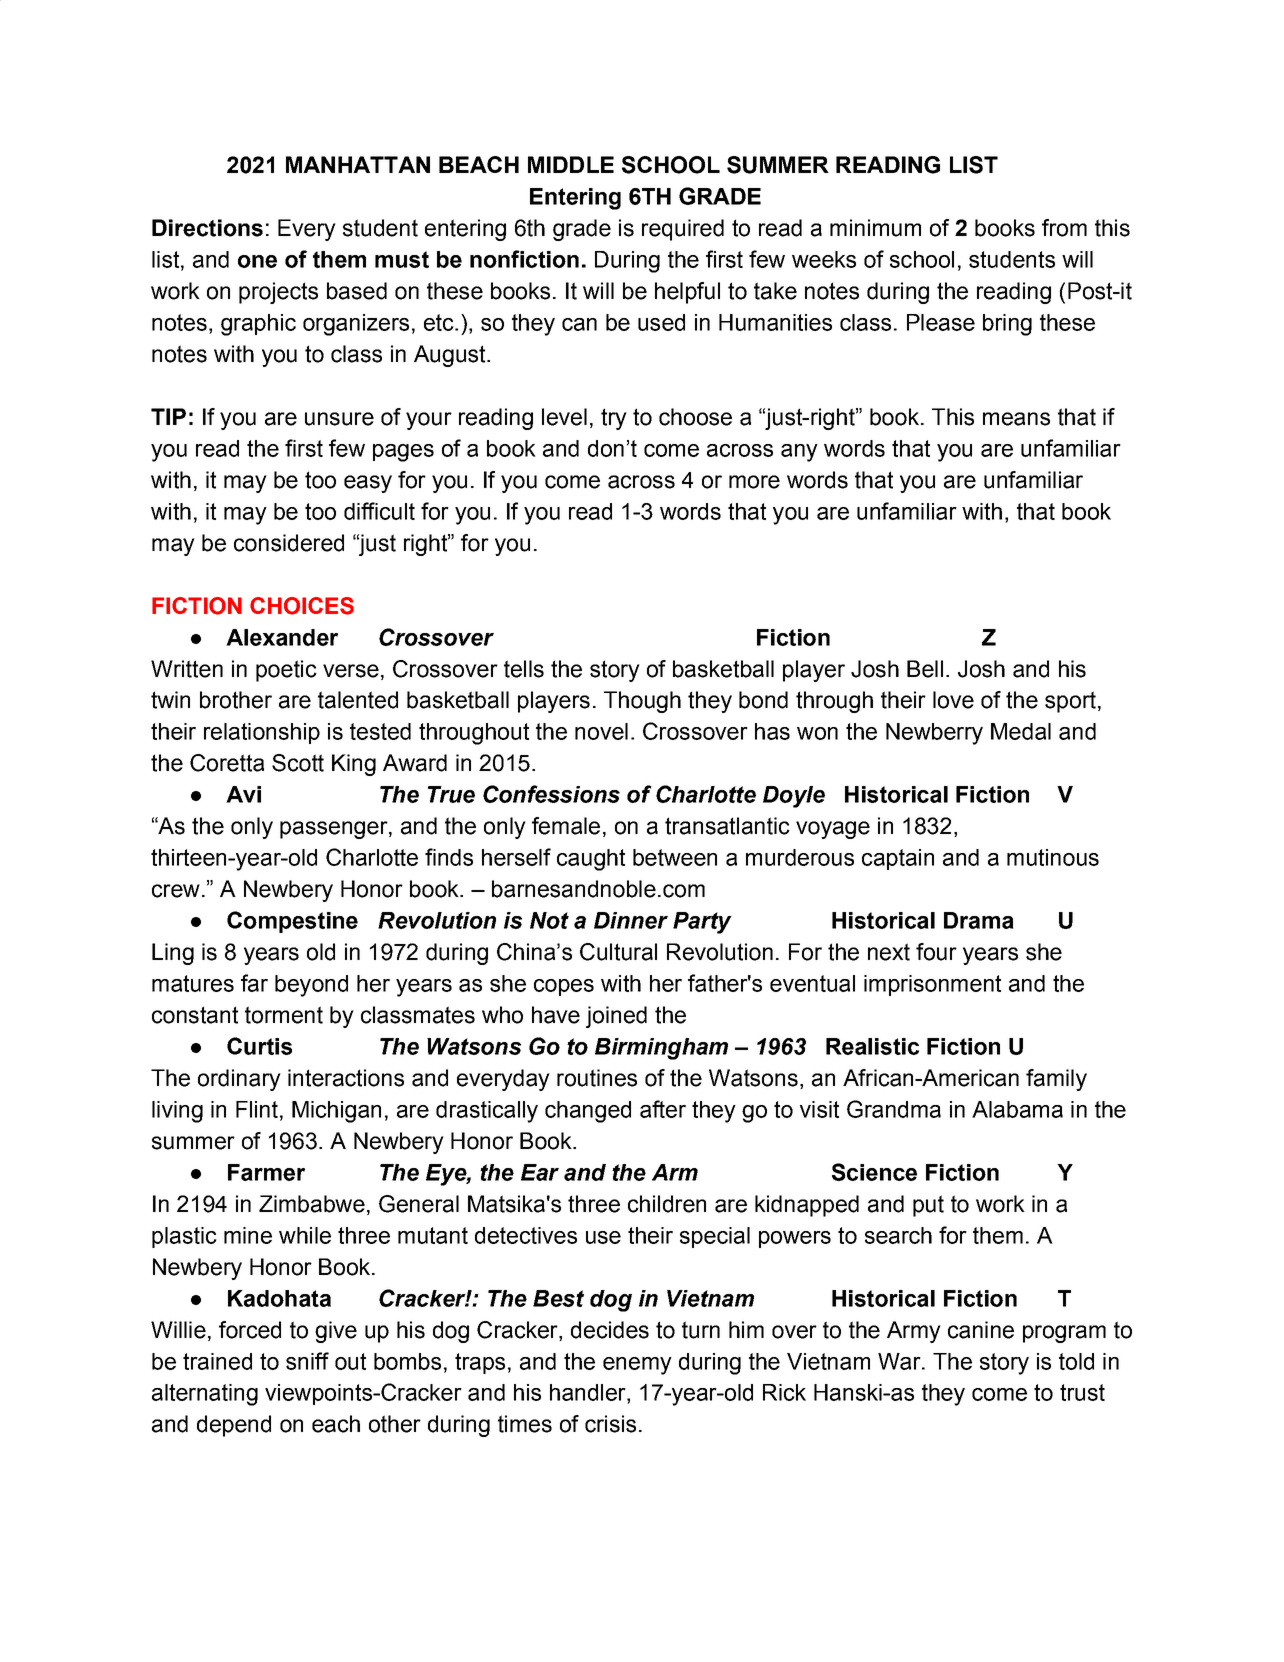 The width and height of the page is (1284, 1662). Describe the element at coordinates (981, 1330) in the page. I see `canine` at that location.
